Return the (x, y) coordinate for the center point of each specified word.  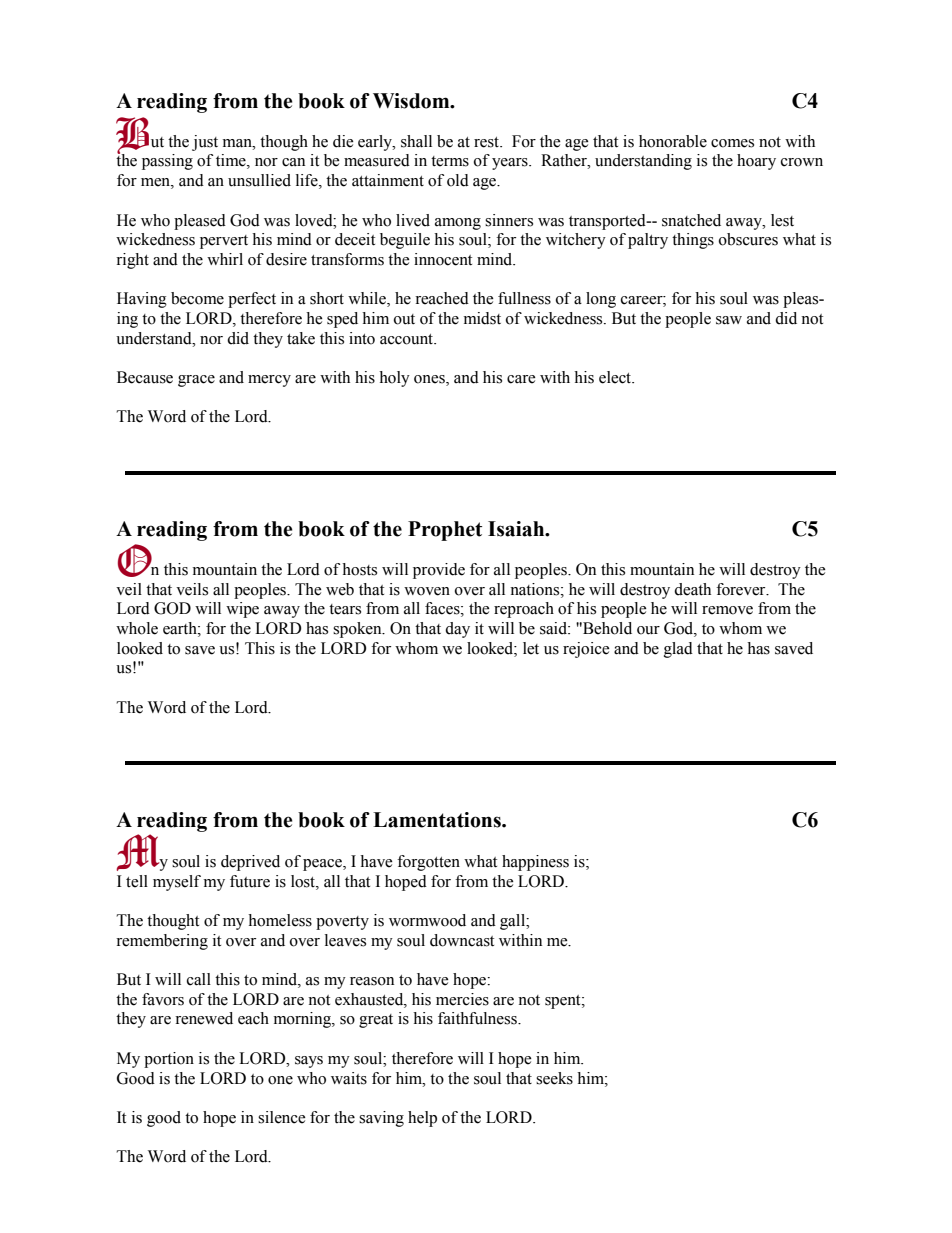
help (422, 1119)
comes (732, 143)
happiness (535, 863)
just (205, 143)
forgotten (428, 863)
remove (727, 610)
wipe (242, 610)
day (457, 630)
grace (196, 381)
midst (482, 318)
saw (729, 320)
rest (487, 142)
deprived (250, 863)
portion (169, 1060)
